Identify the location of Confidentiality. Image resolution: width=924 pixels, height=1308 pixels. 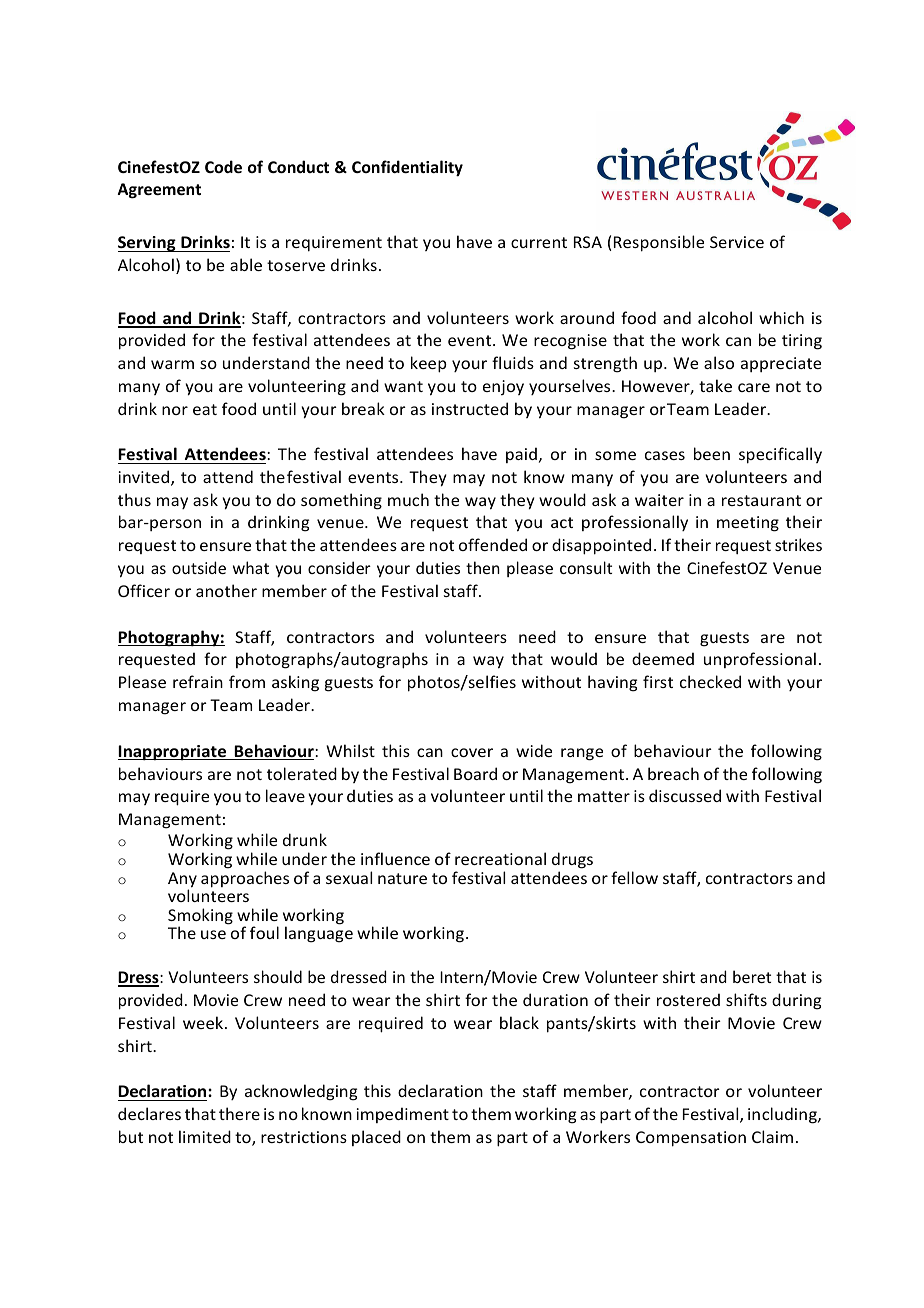
(407, 168).
